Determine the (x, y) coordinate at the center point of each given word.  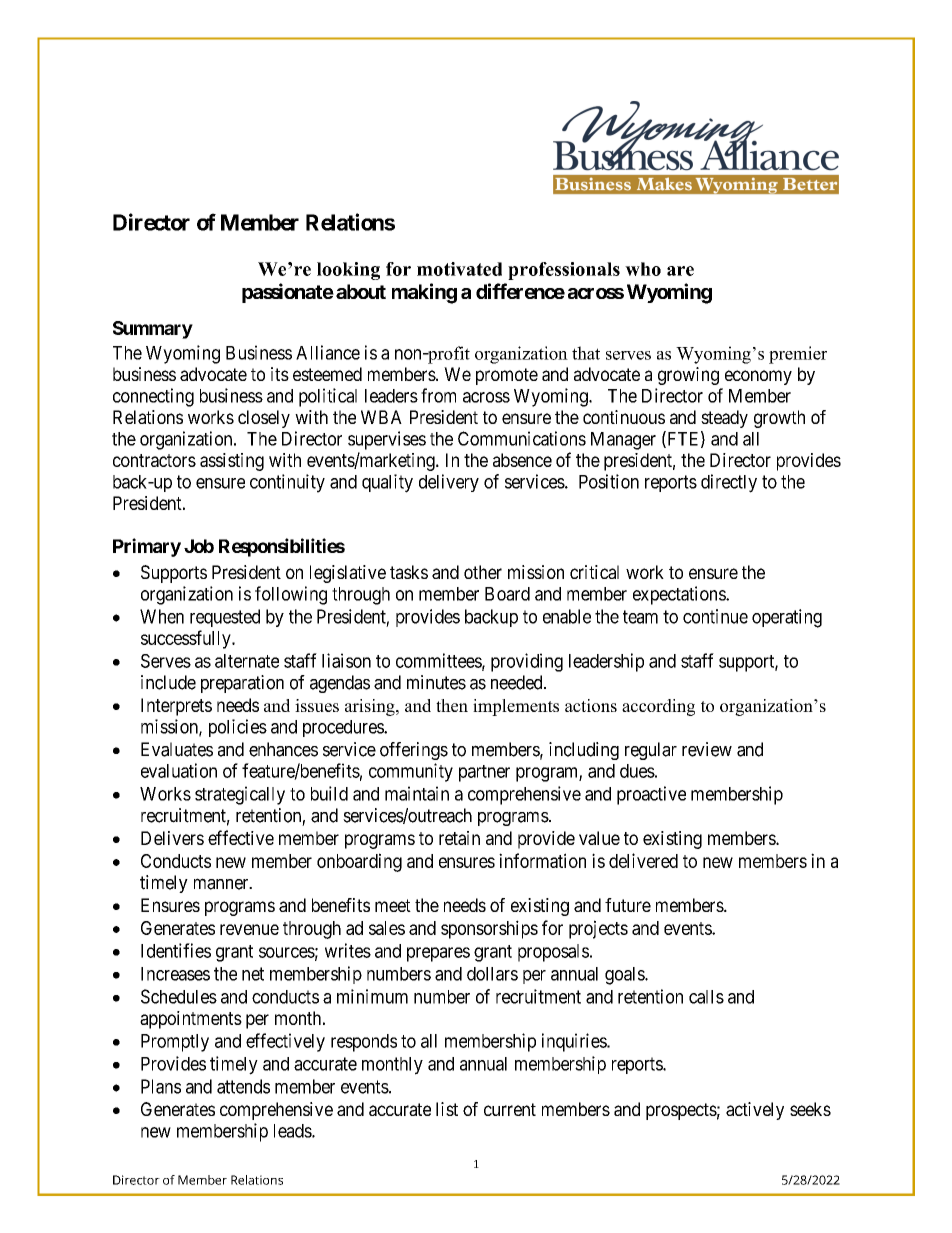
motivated (459, 269)
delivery (449, 483)
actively (755, 1111)
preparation (242, 684)
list (447, 1109)
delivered (643, 860)
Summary (153, 330)
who (643, 269)
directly (729, 483)
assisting (232, 462)
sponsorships (489, 929)
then (452, 705)
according (658, 707)
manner (222, 884)
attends (243, 1086)
